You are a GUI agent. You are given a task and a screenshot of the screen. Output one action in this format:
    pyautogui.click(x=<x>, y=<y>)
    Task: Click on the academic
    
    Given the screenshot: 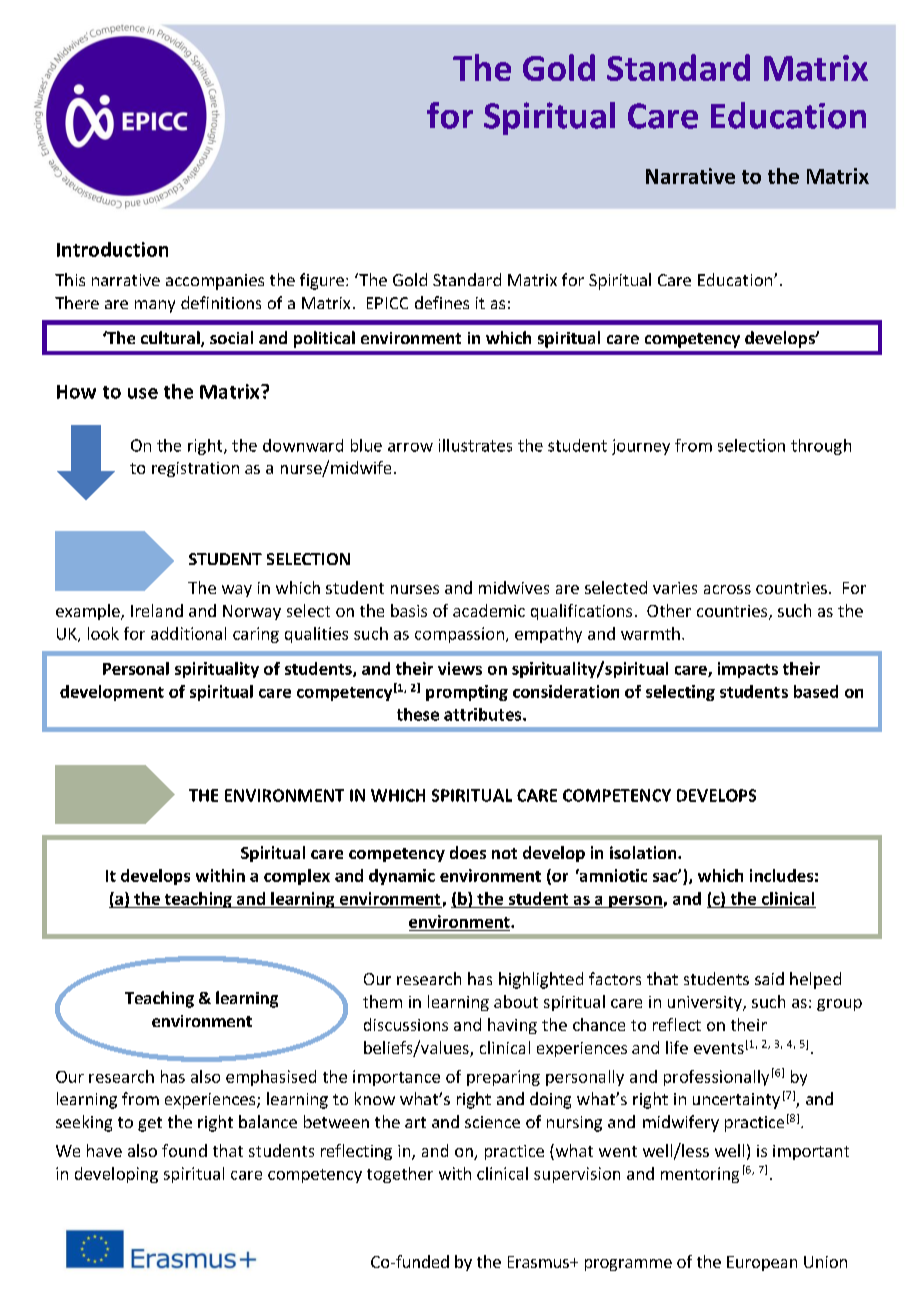 What is the action you would take?
    pyautogui.click(x=489, y=610)
